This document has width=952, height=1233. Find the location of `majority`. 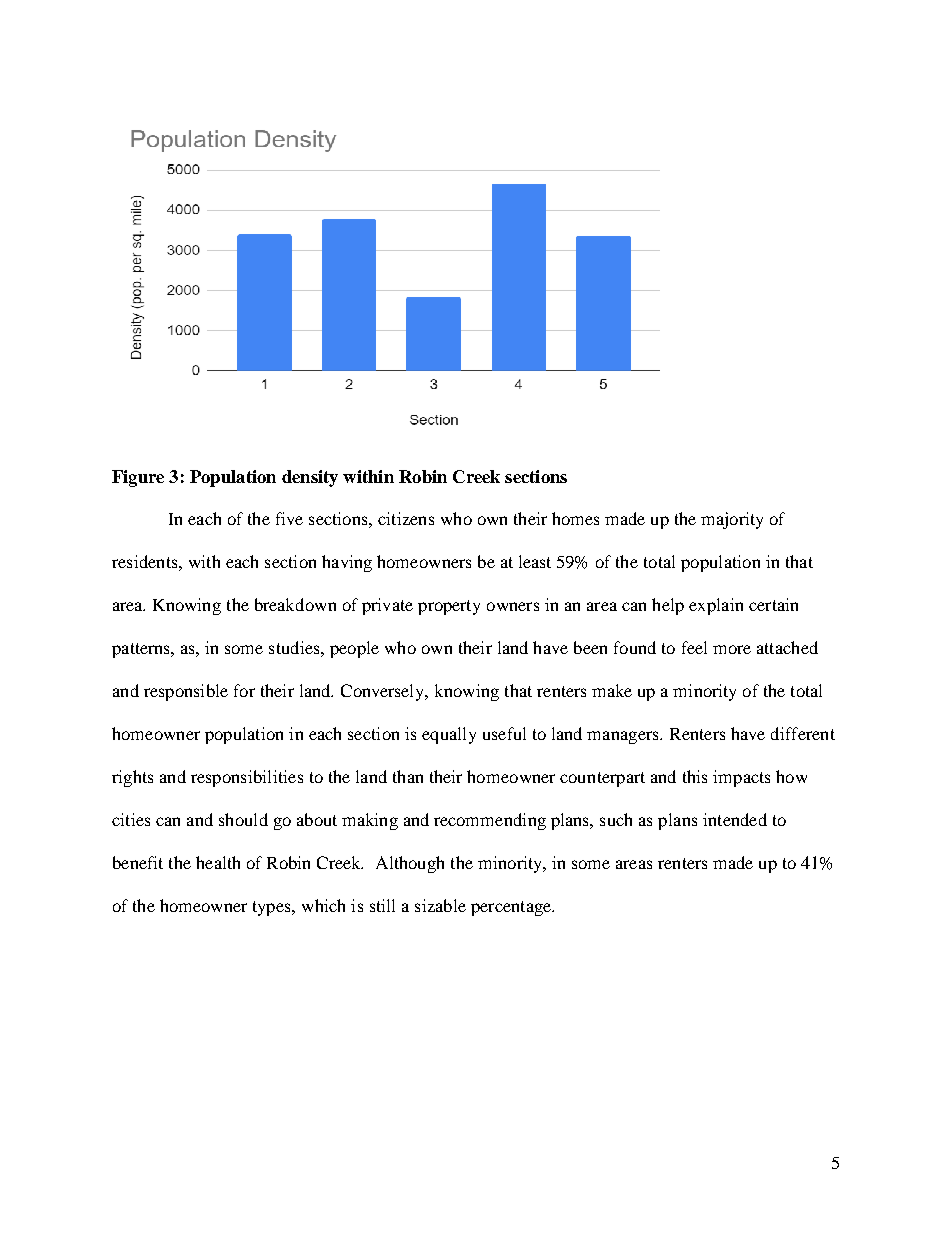

majority is located at coordinates (732, 520).
